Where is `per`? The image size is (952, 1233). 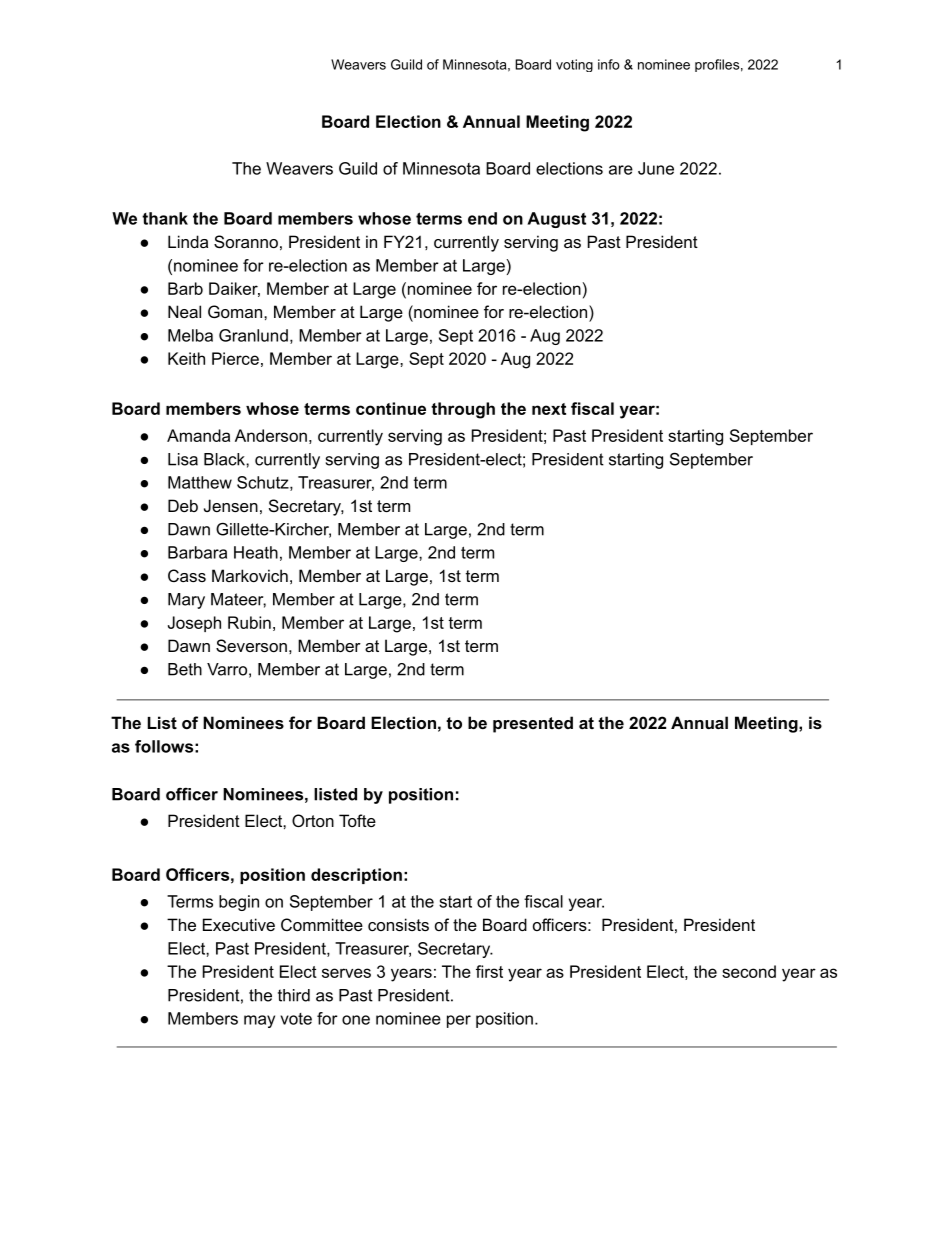
per is located at coordinates (459, 1021).
